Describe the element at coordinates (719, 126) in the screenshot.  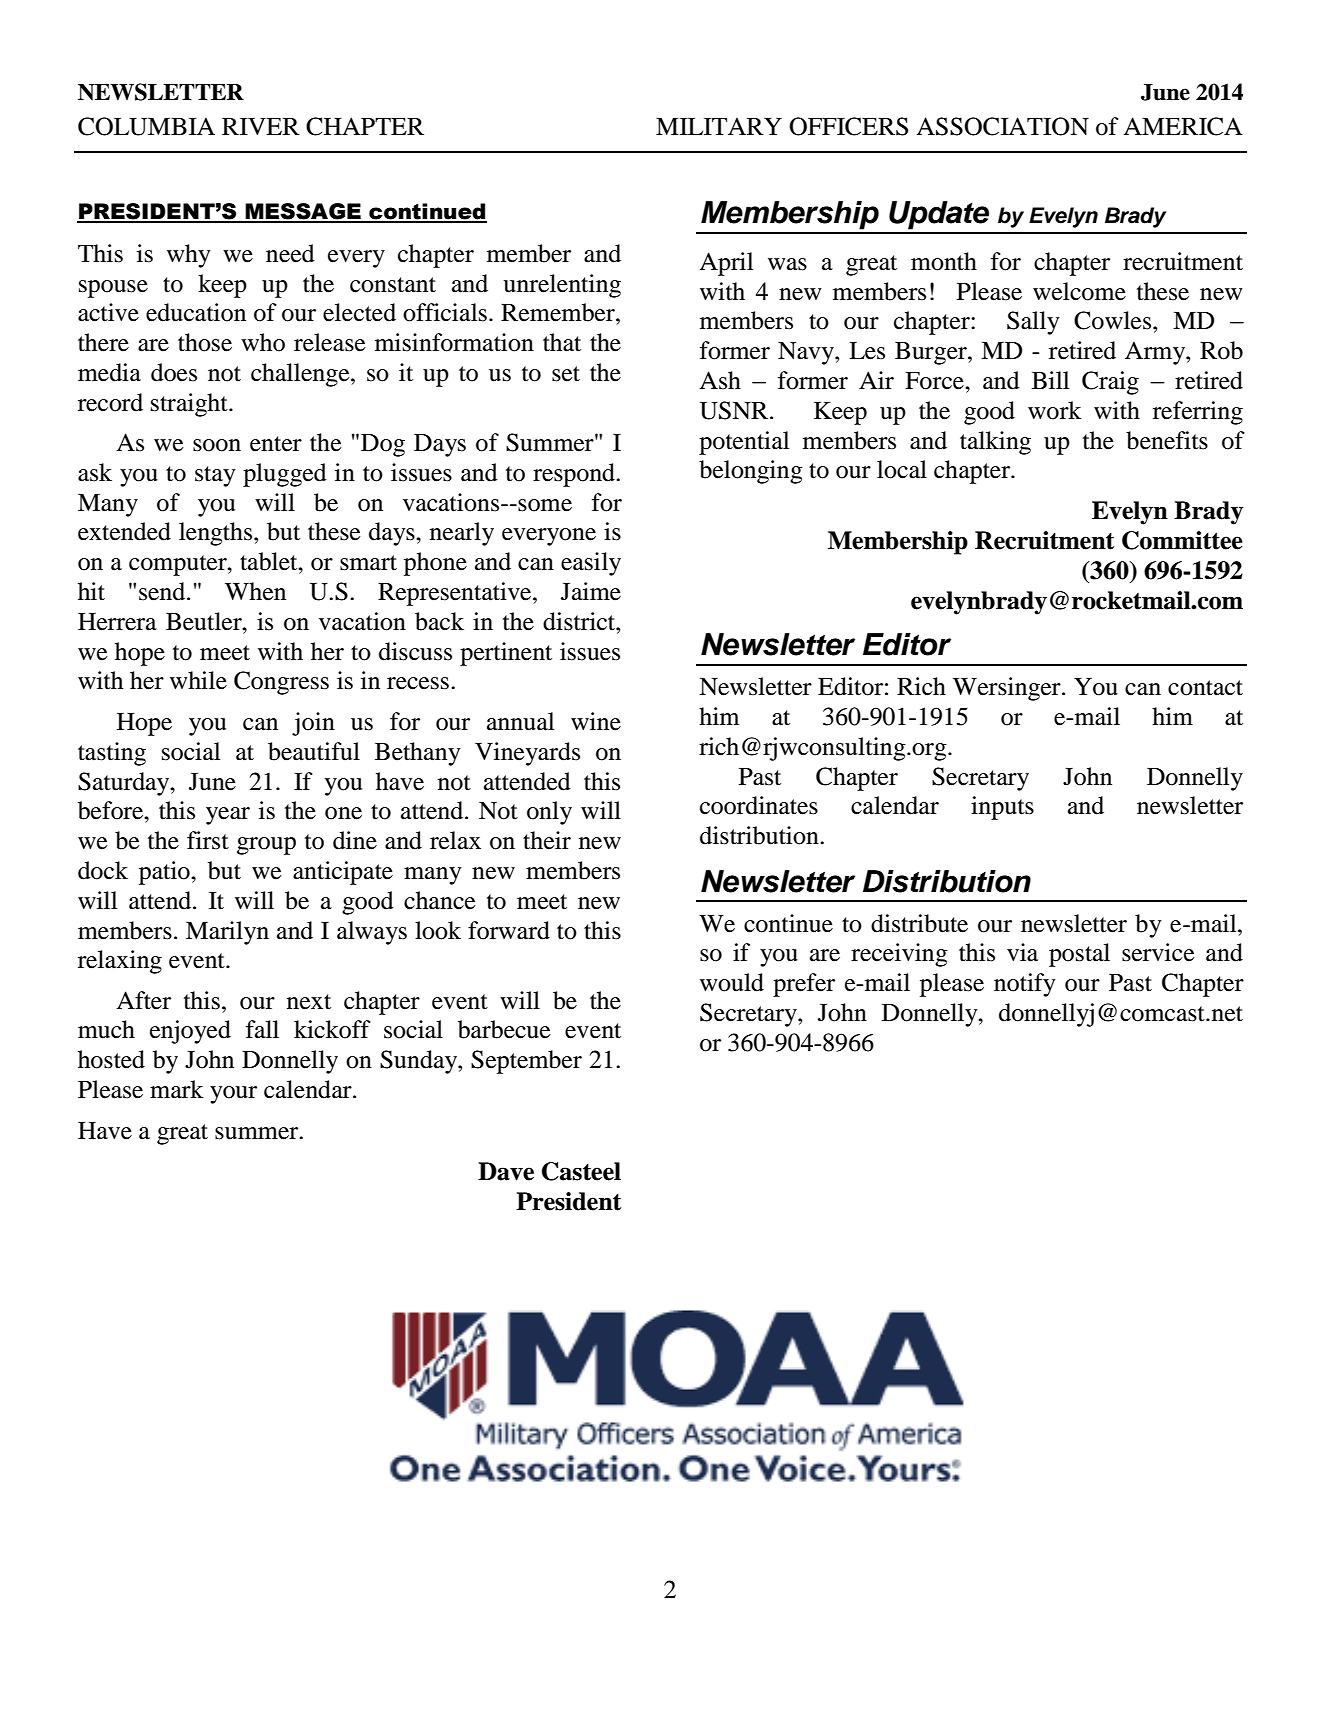
I see `MILITARY` at that location.
